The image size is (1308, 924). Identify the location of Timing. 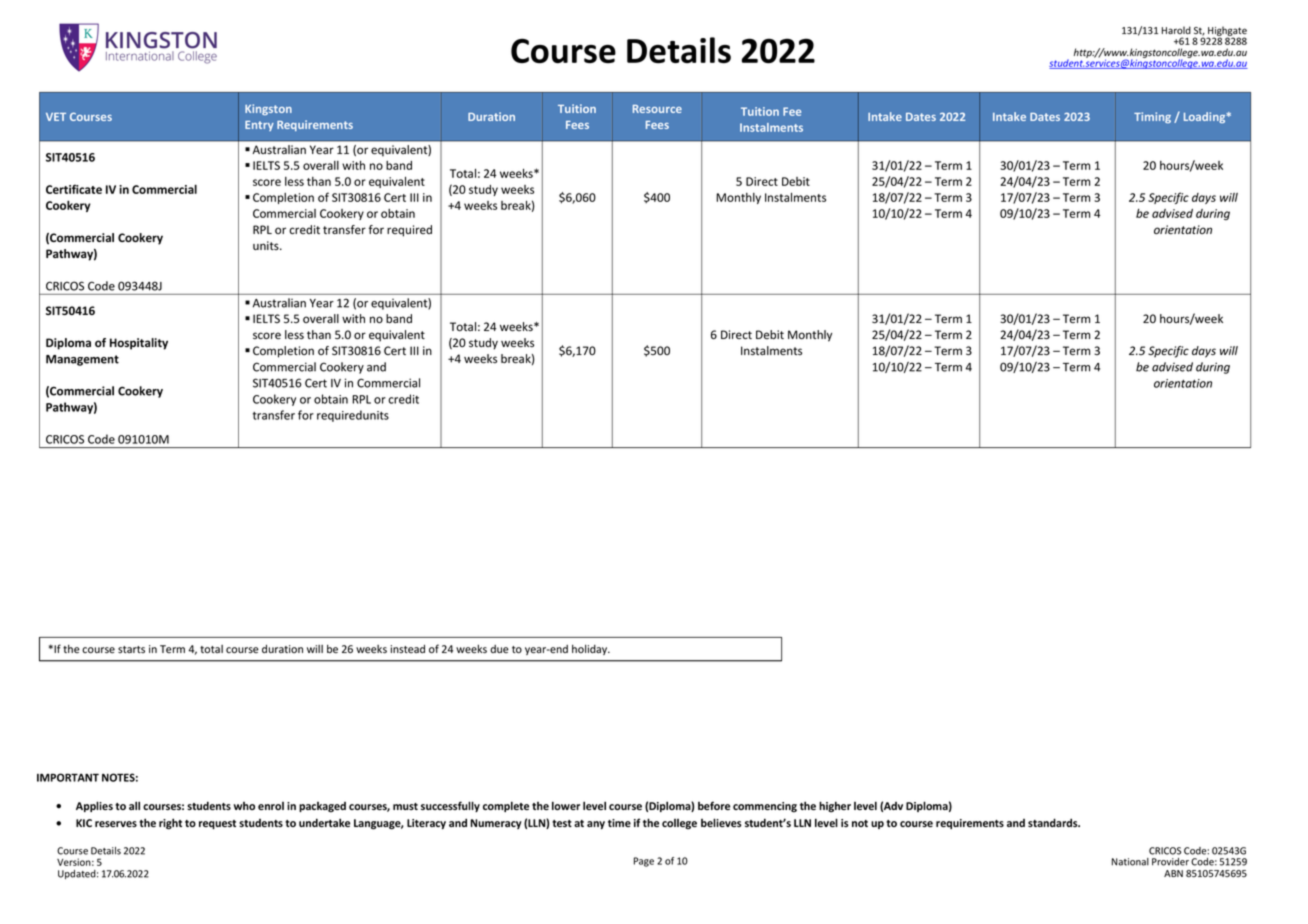
(1152, 117).
